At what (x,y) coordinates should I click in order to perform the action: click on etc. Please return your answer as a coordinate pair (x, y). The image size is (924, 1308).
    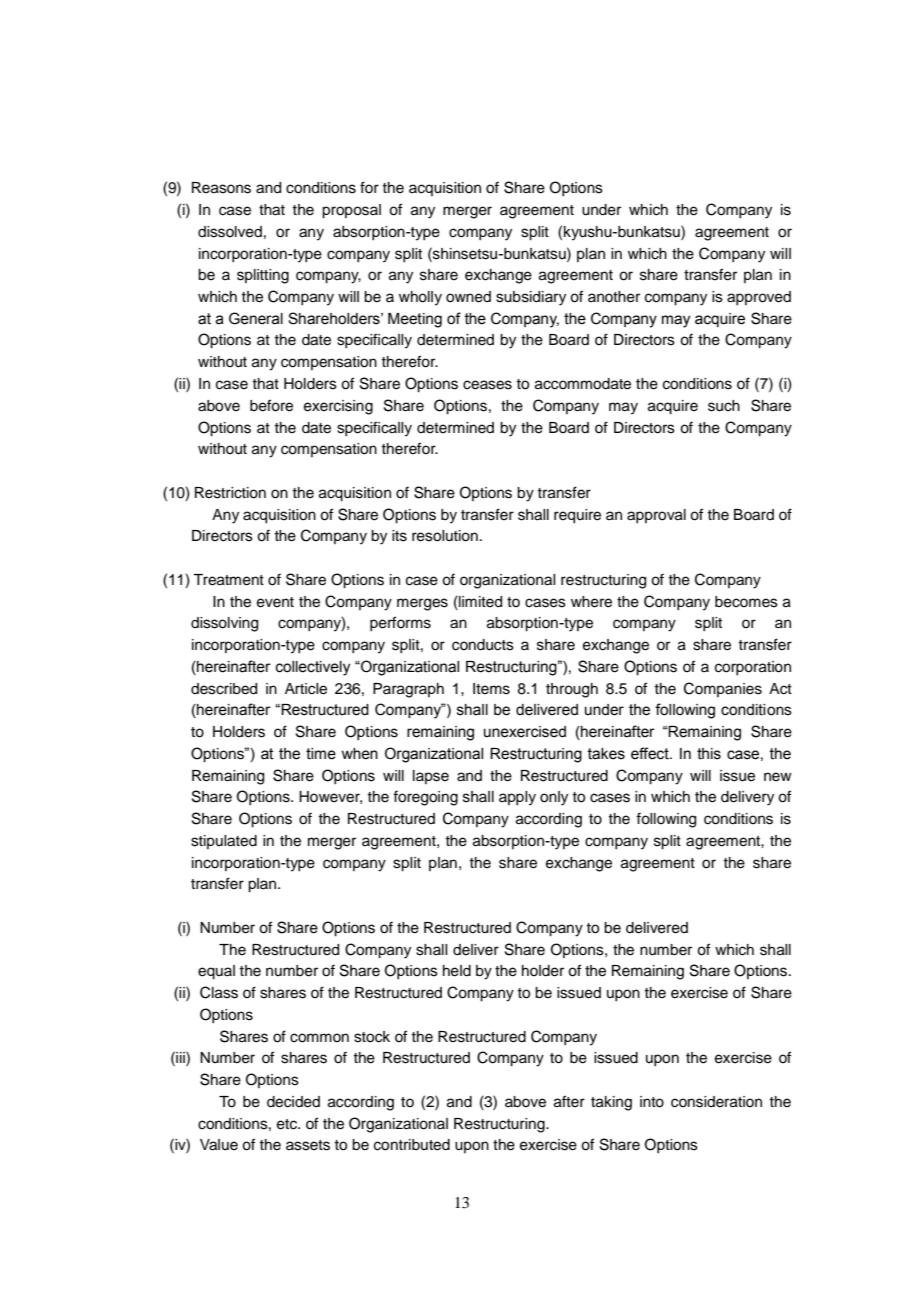
    Looking at the image, I should click on (288, 1124).
